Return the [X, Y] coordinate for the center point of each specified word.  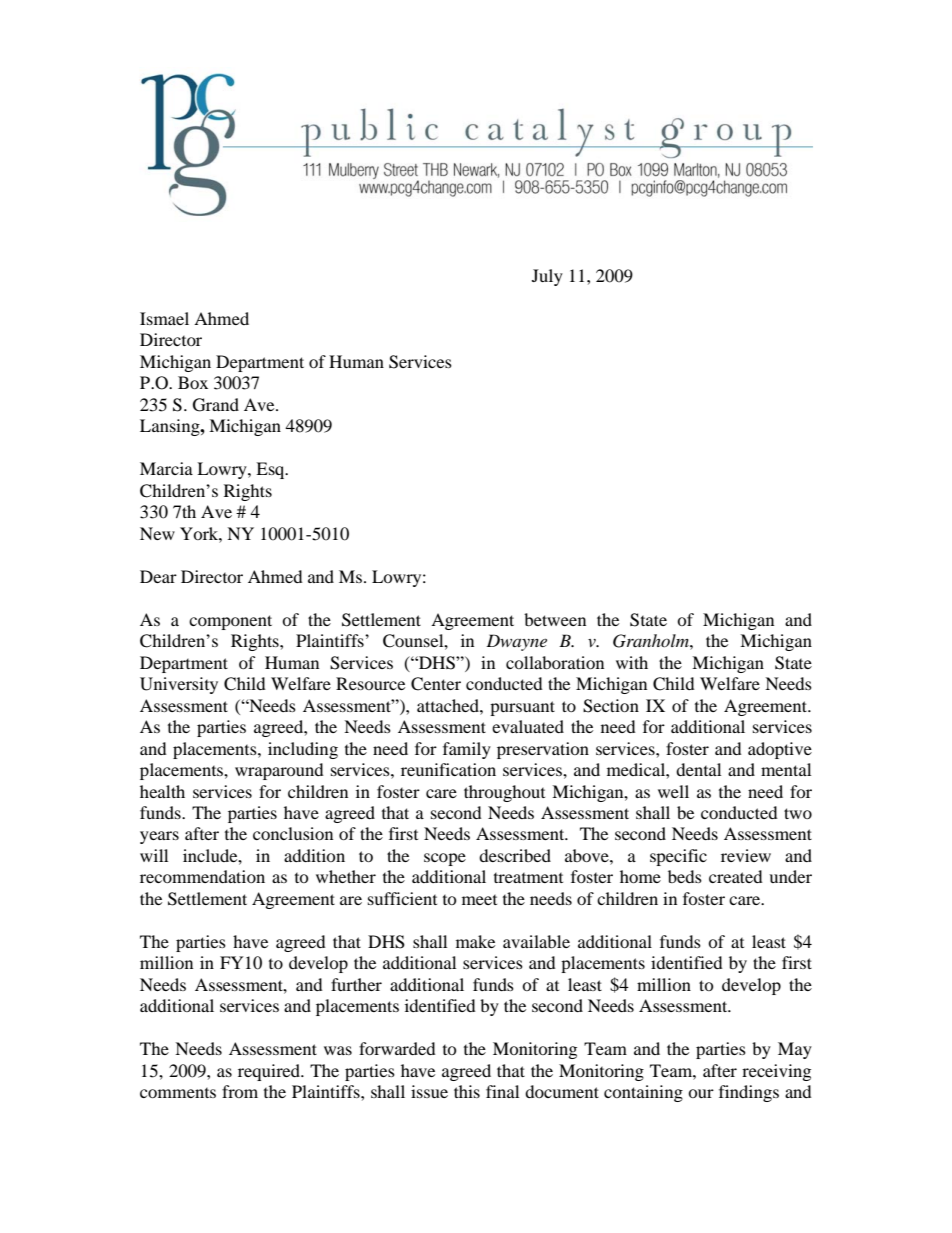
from [240, 1091]
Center [436, 684]
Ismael [164, 318]
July [547, 277]
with [632, 662]
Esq [271, 470]
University [179, 685]
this [467, 1091]
